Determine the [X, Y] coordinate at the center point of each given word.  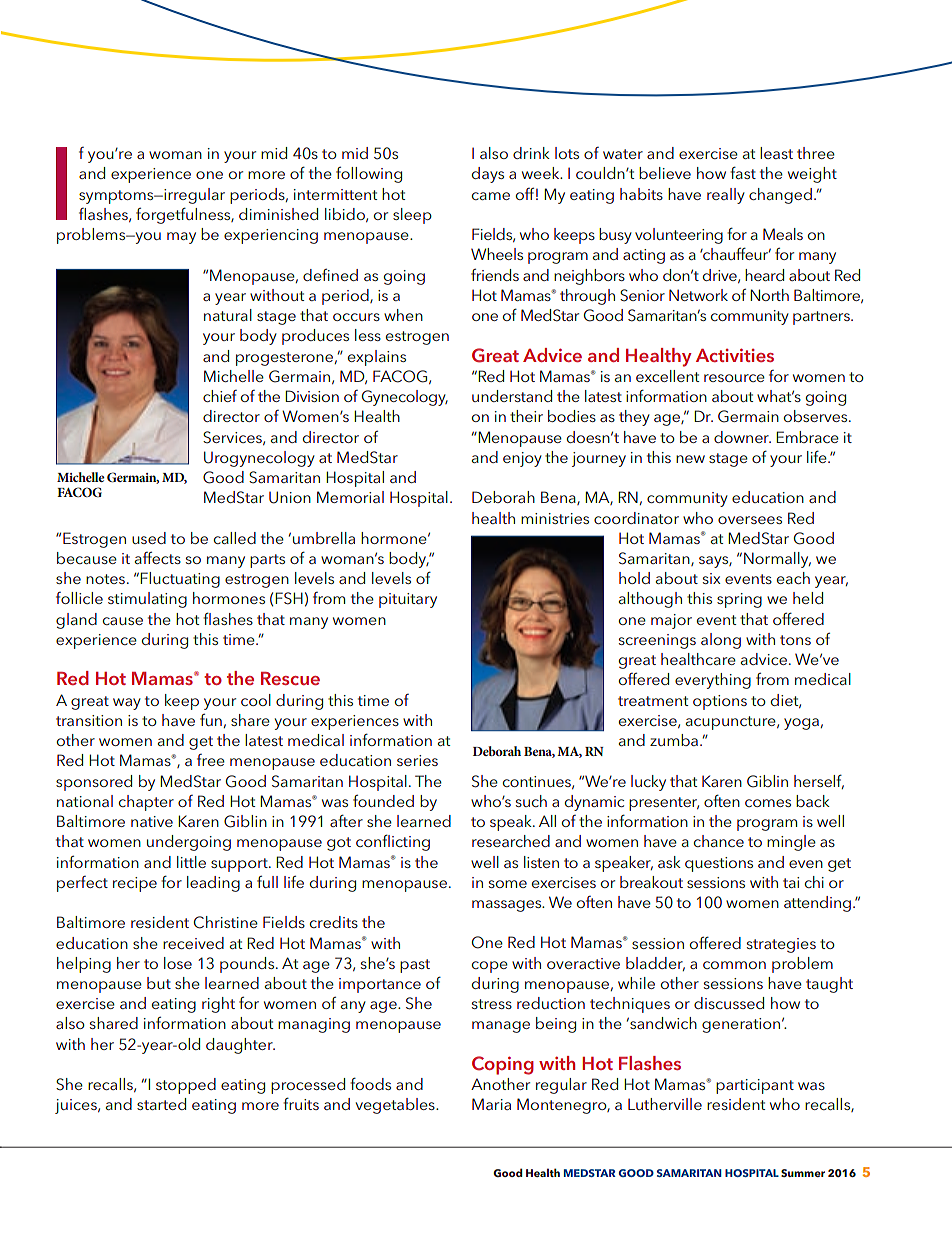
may [181, 238]
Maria [491, 1104]
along [721, 641]
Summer [803, 1173]
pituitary [408, 600]
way [127, 704]
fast [743, 172]
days [488, 175]
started [161, 1104]
